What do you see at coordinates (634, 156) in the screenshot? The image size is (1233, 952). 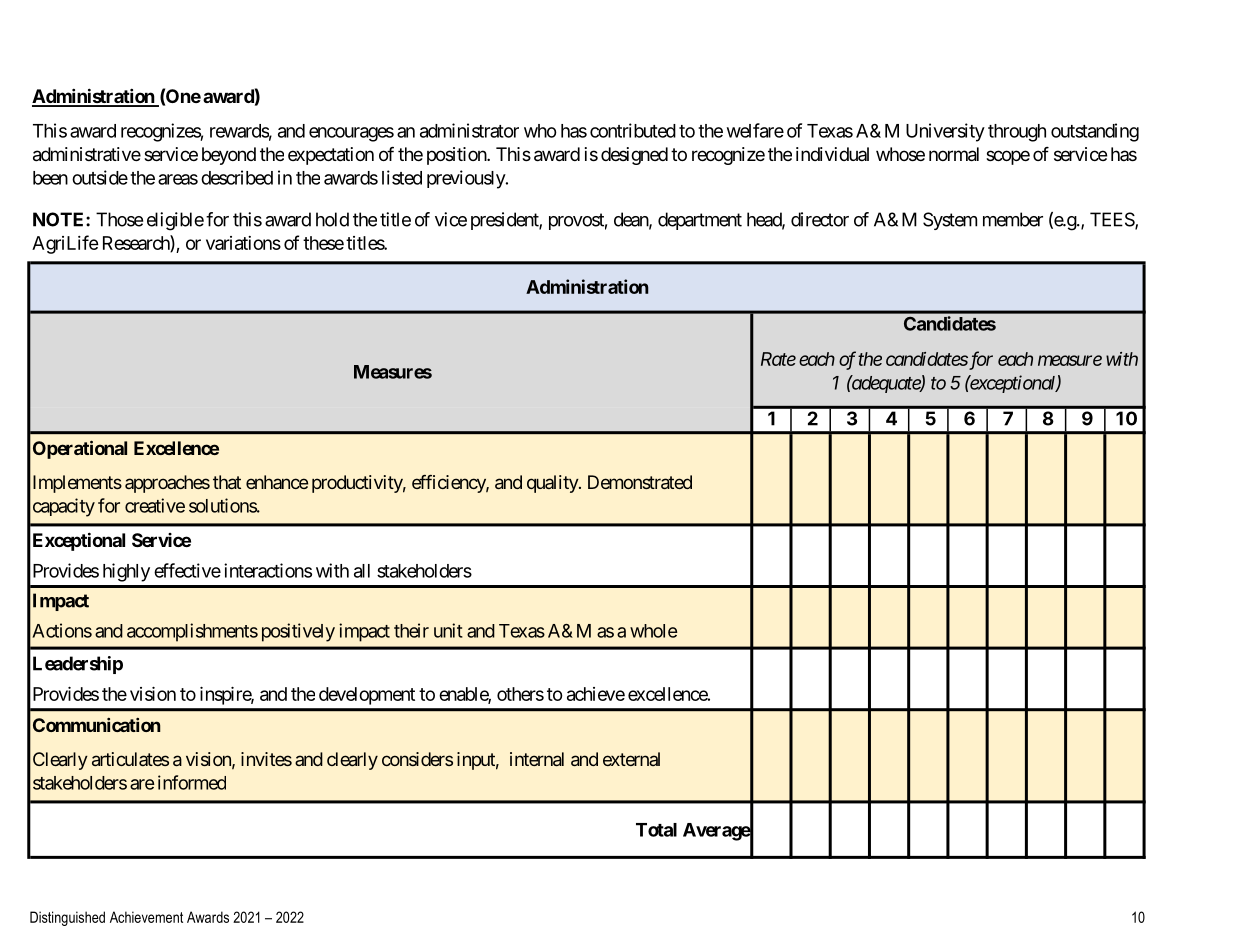 I see `designed` at bounding box center [634, 156].
